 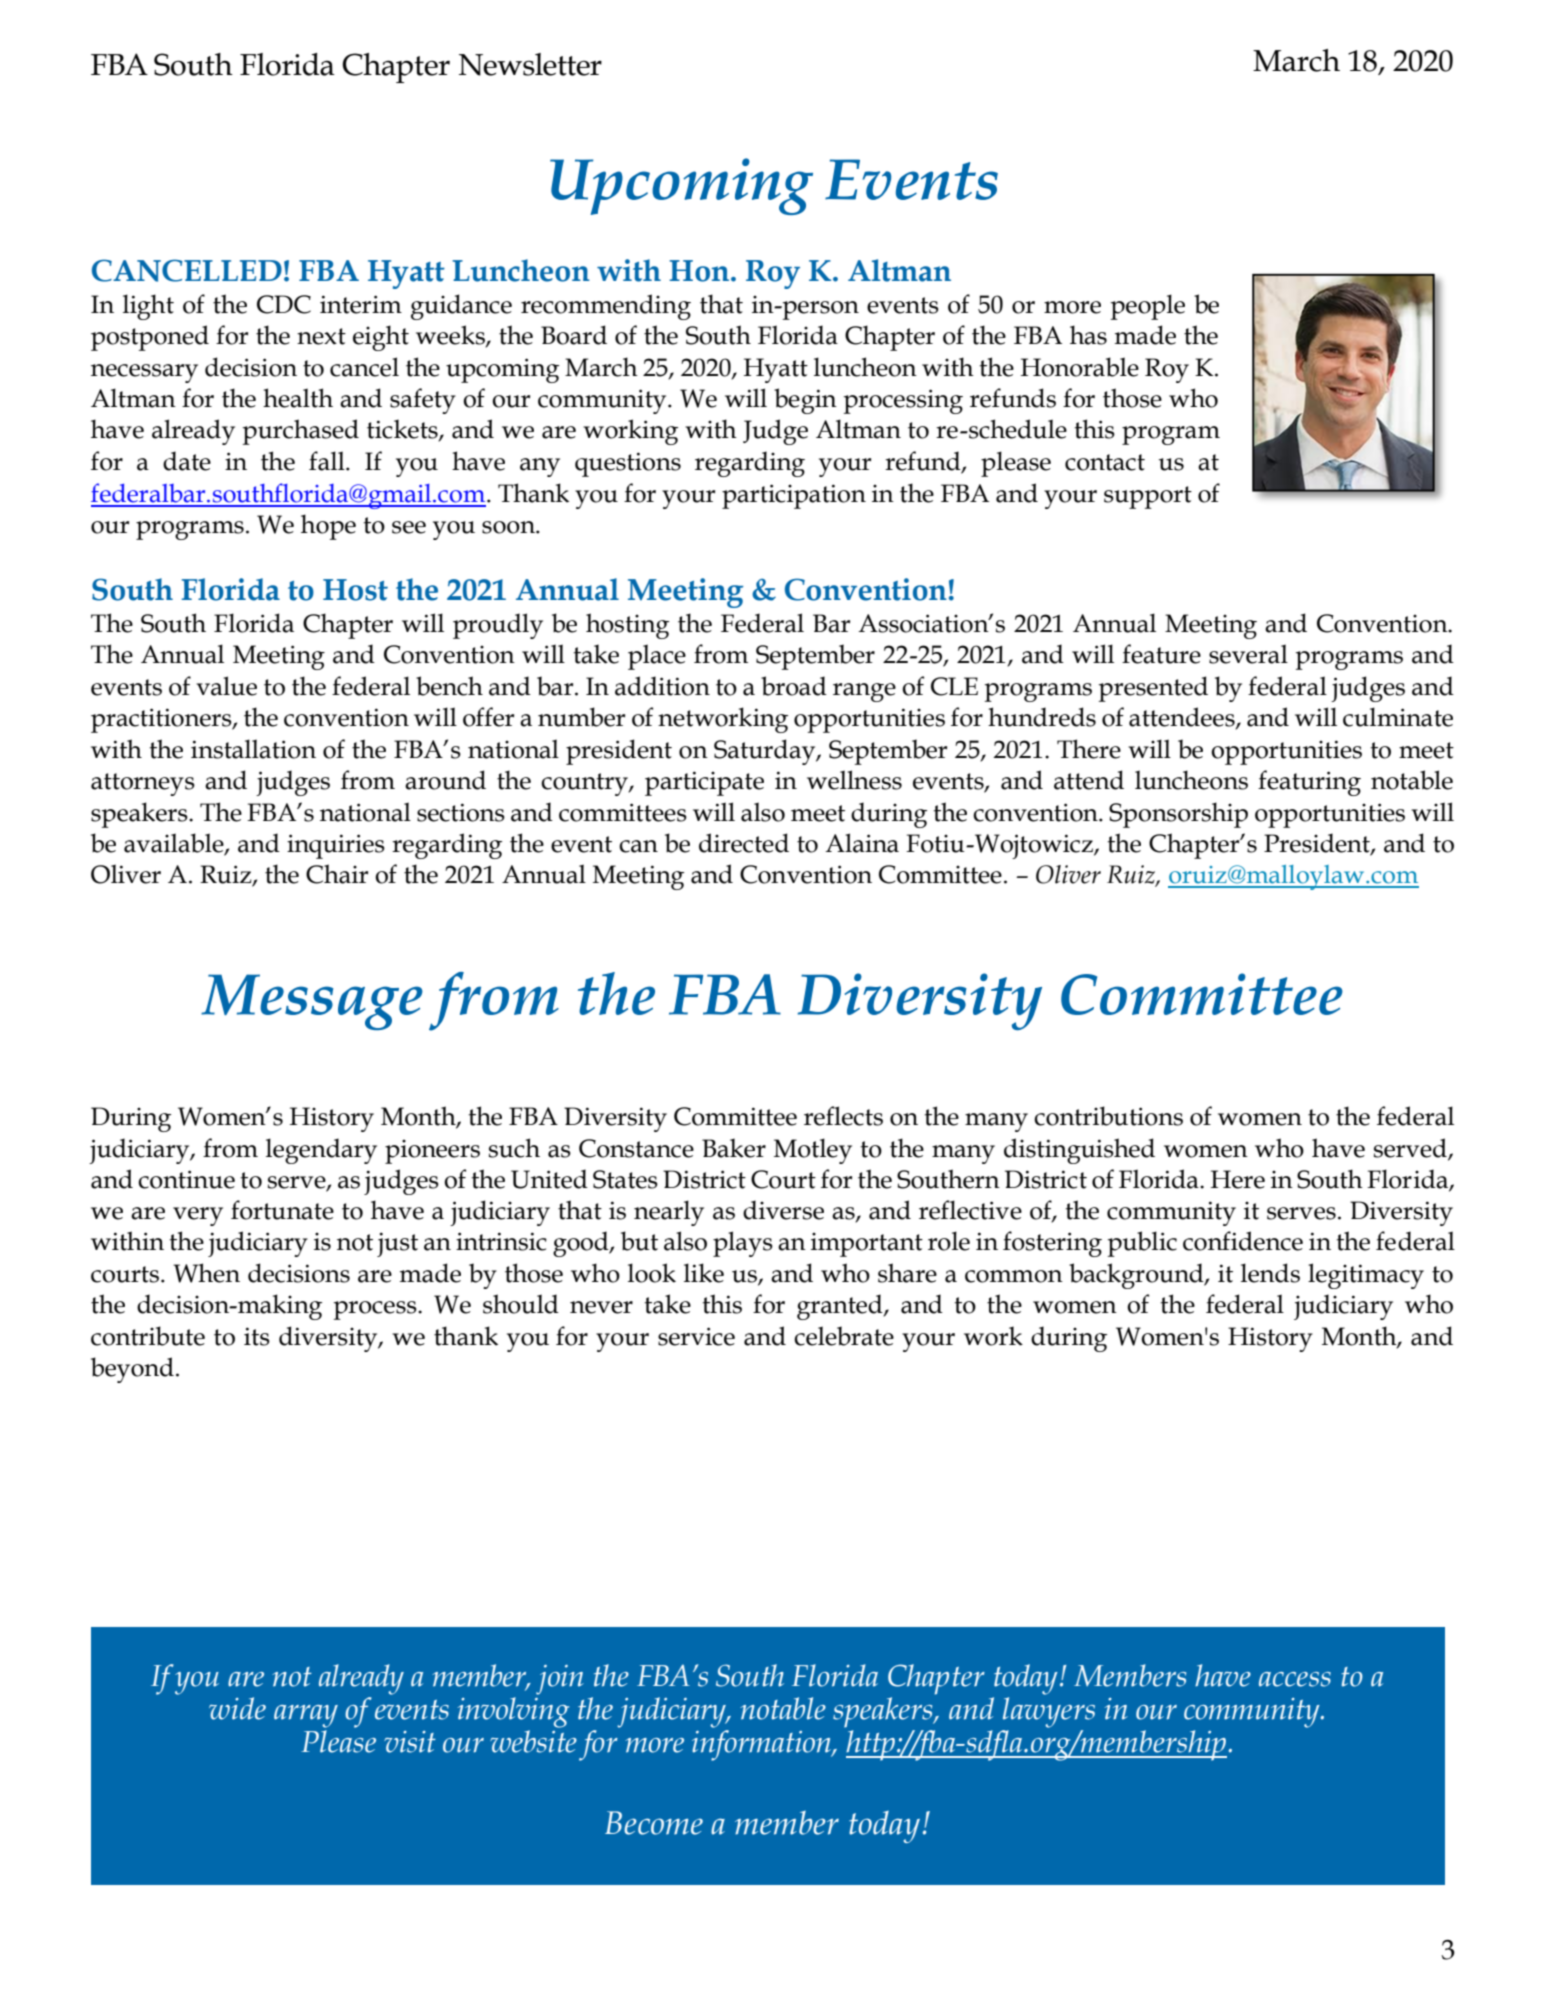 I want to click on access, so click(x=1295, y=1679).
